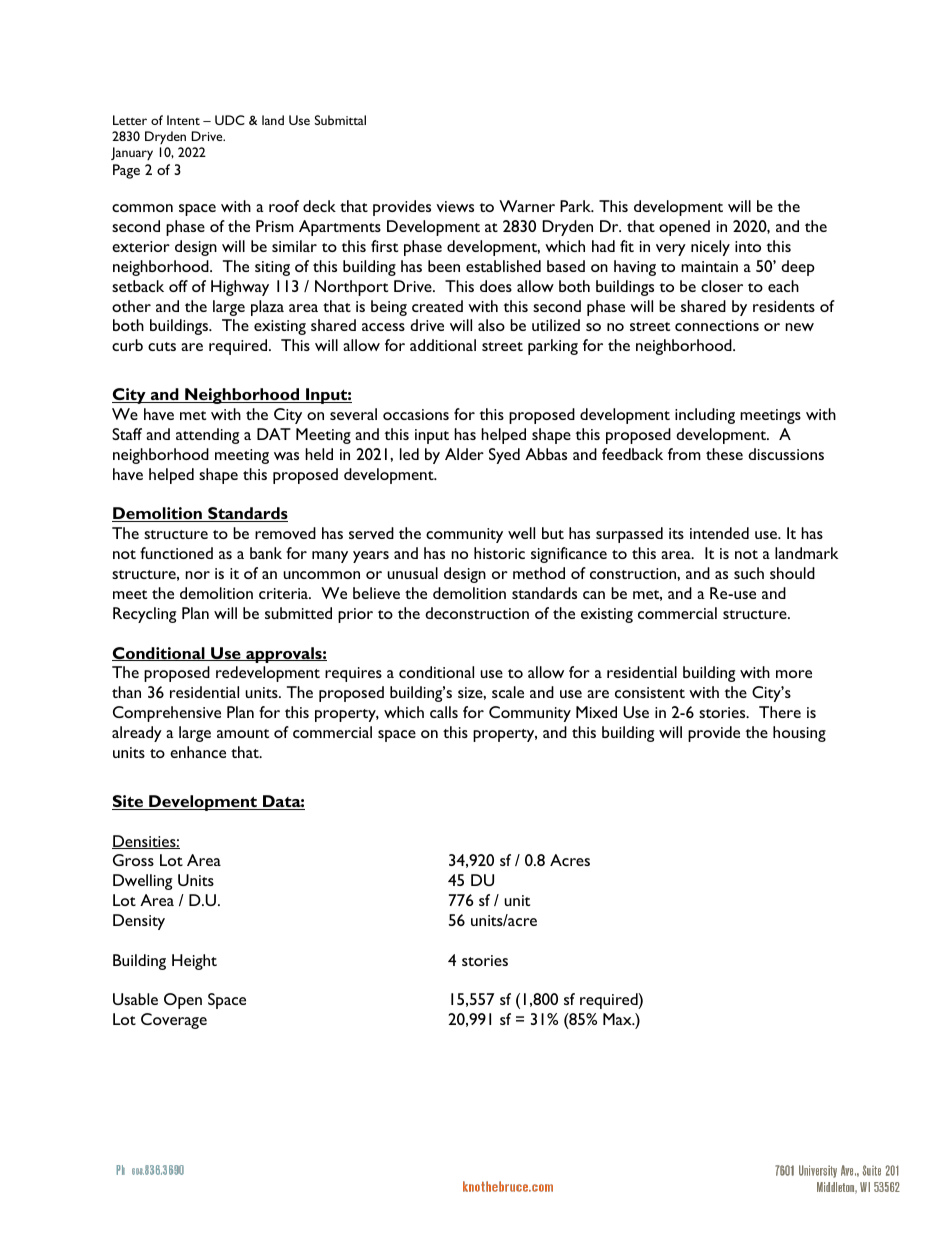 This page has width=952, height=1233. What do you see at coordinates (183, 120) in the page?
I see `Intent` at bounding box center [183, 120].
